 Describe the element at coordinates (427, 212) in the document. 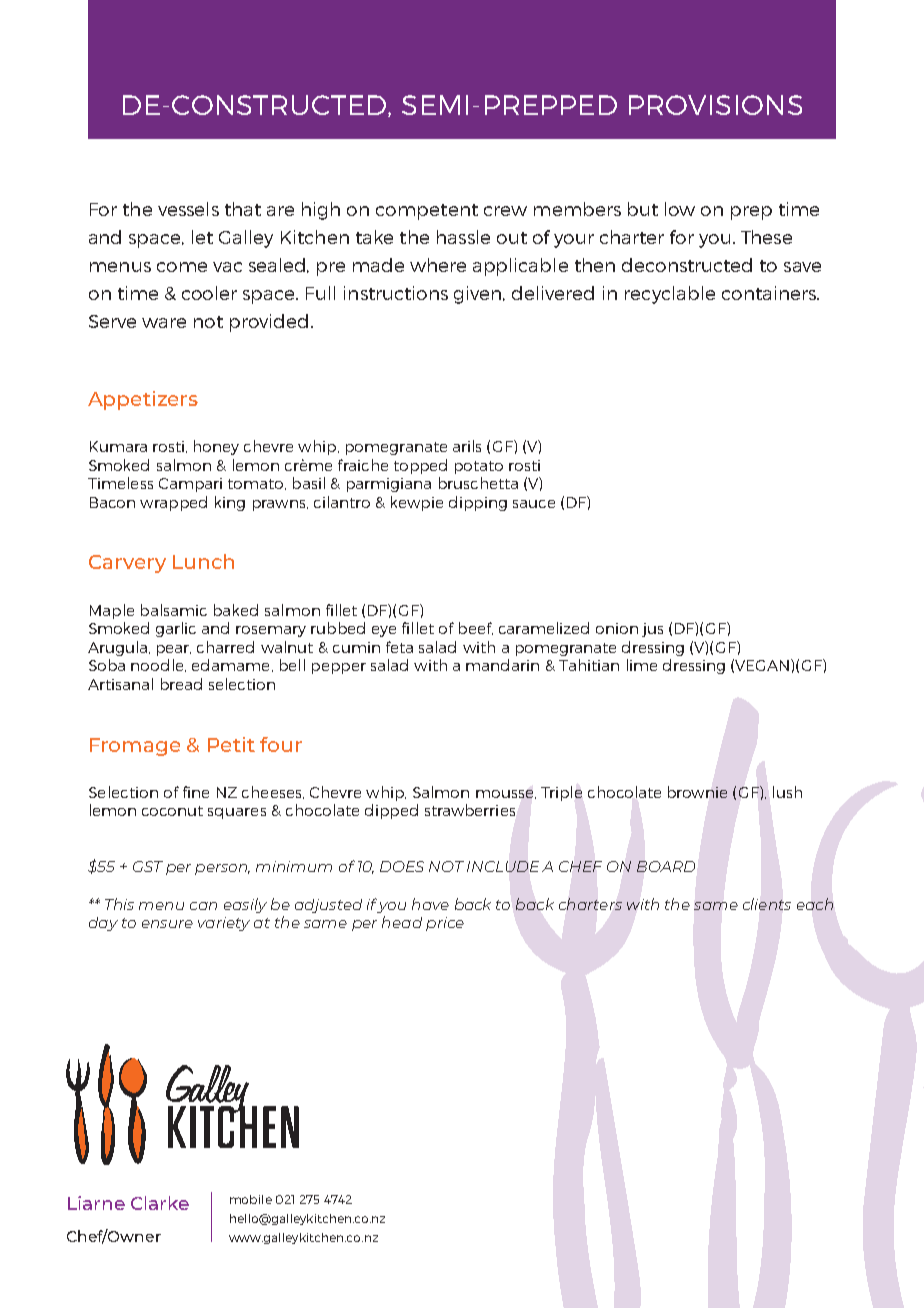

I see `competent` at that location.
